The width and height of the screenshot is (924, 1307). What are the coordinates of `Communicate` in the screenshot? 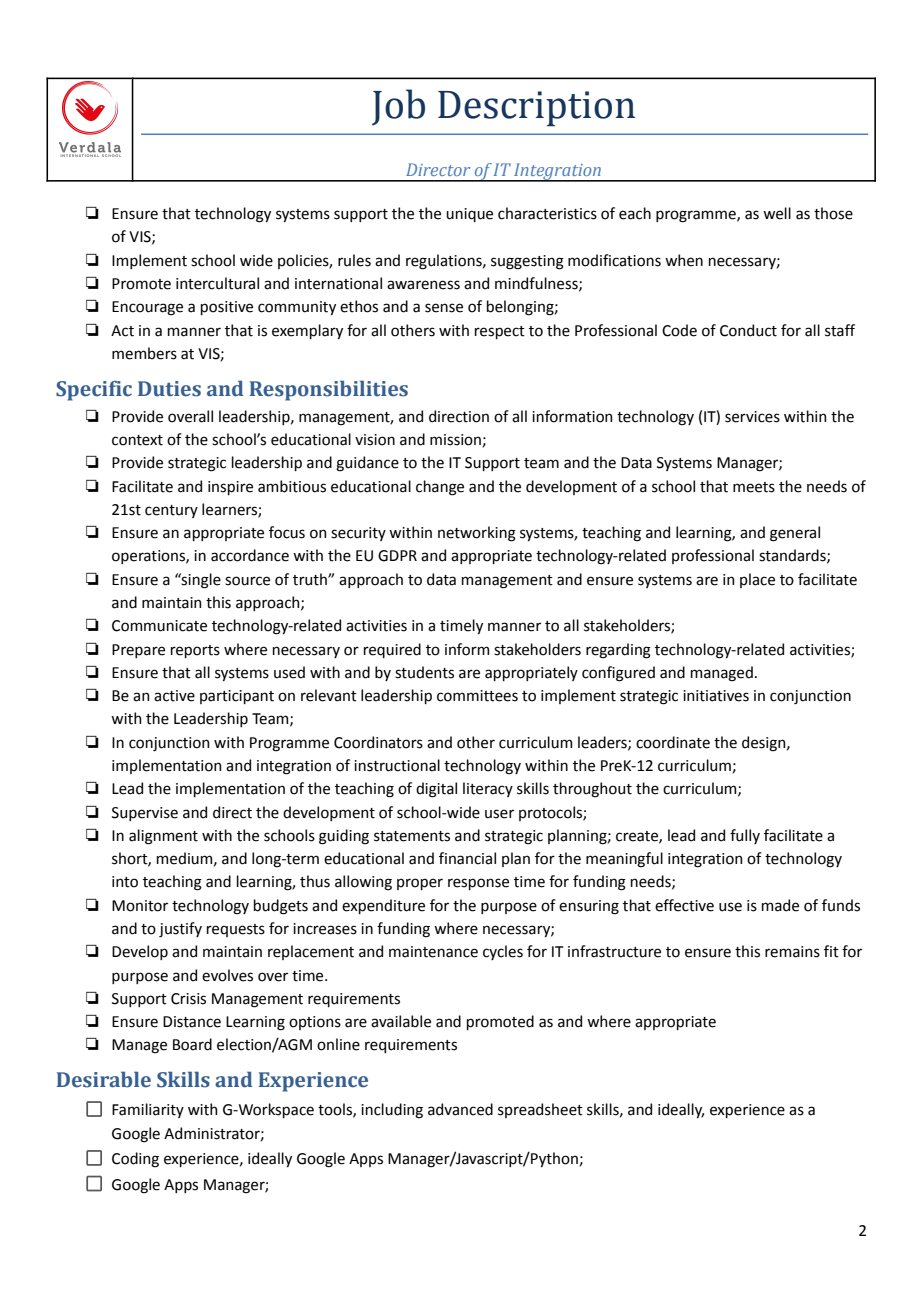 It's located at (159, 626).
